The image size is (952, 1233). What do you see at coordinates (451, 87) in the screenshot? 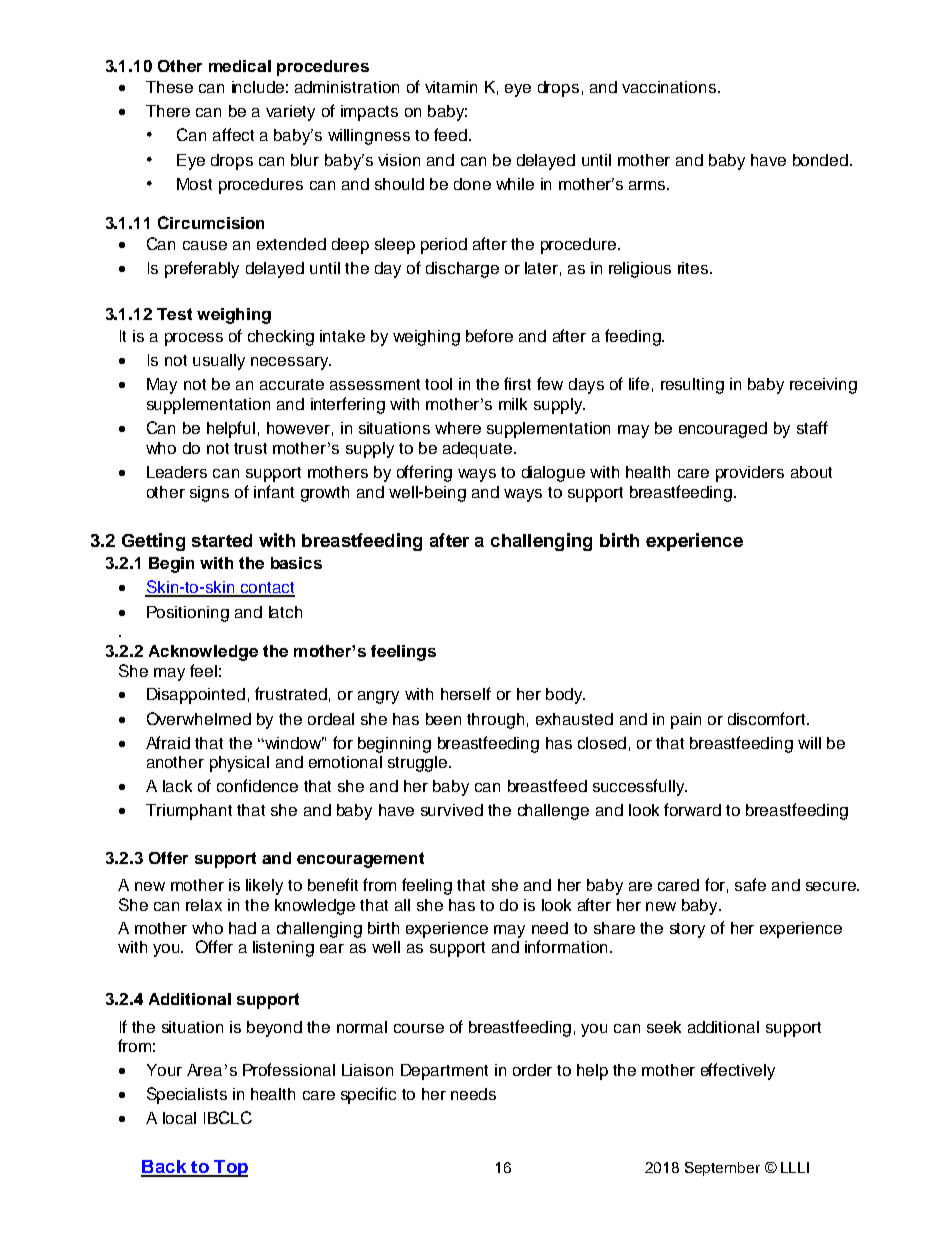
I see `vitamin` at bounding box center [451, 87].
